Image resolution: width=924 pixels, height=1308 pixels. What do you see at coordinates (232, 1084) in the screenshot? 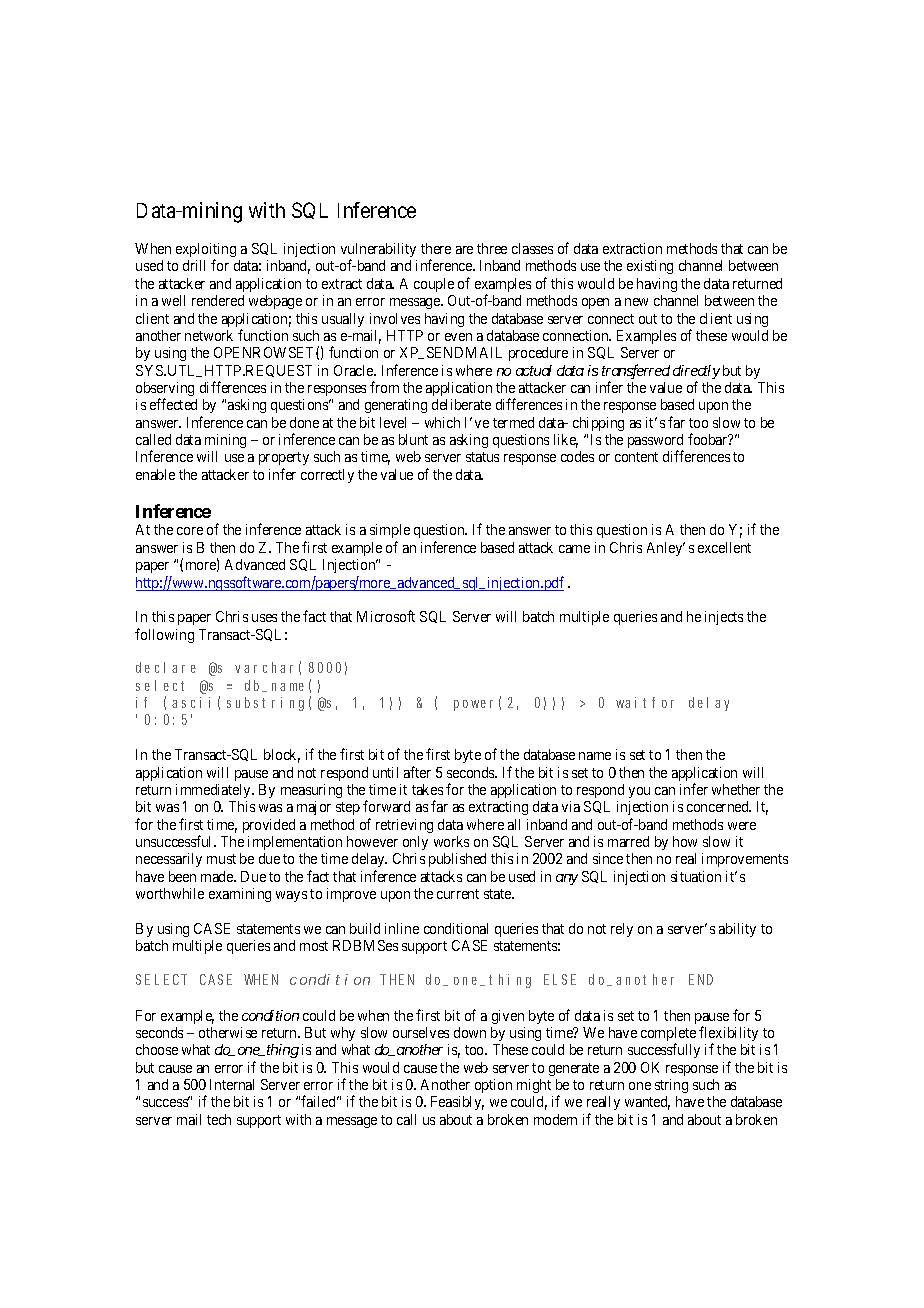
I see `Internal` at bounding box center [232, 1084].
